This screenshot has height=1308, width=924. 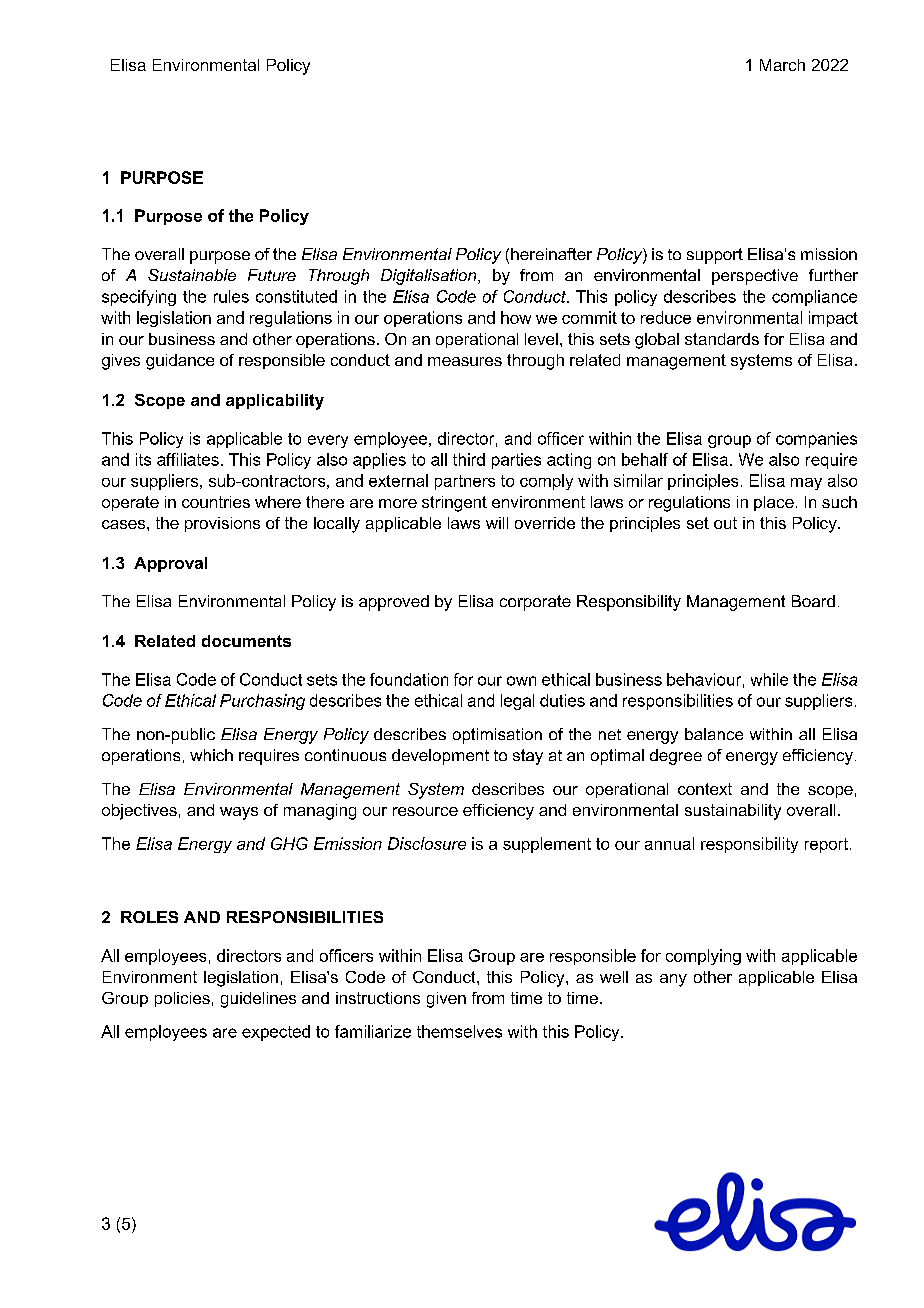 I want to click on out, so click(x=725, y=523).
